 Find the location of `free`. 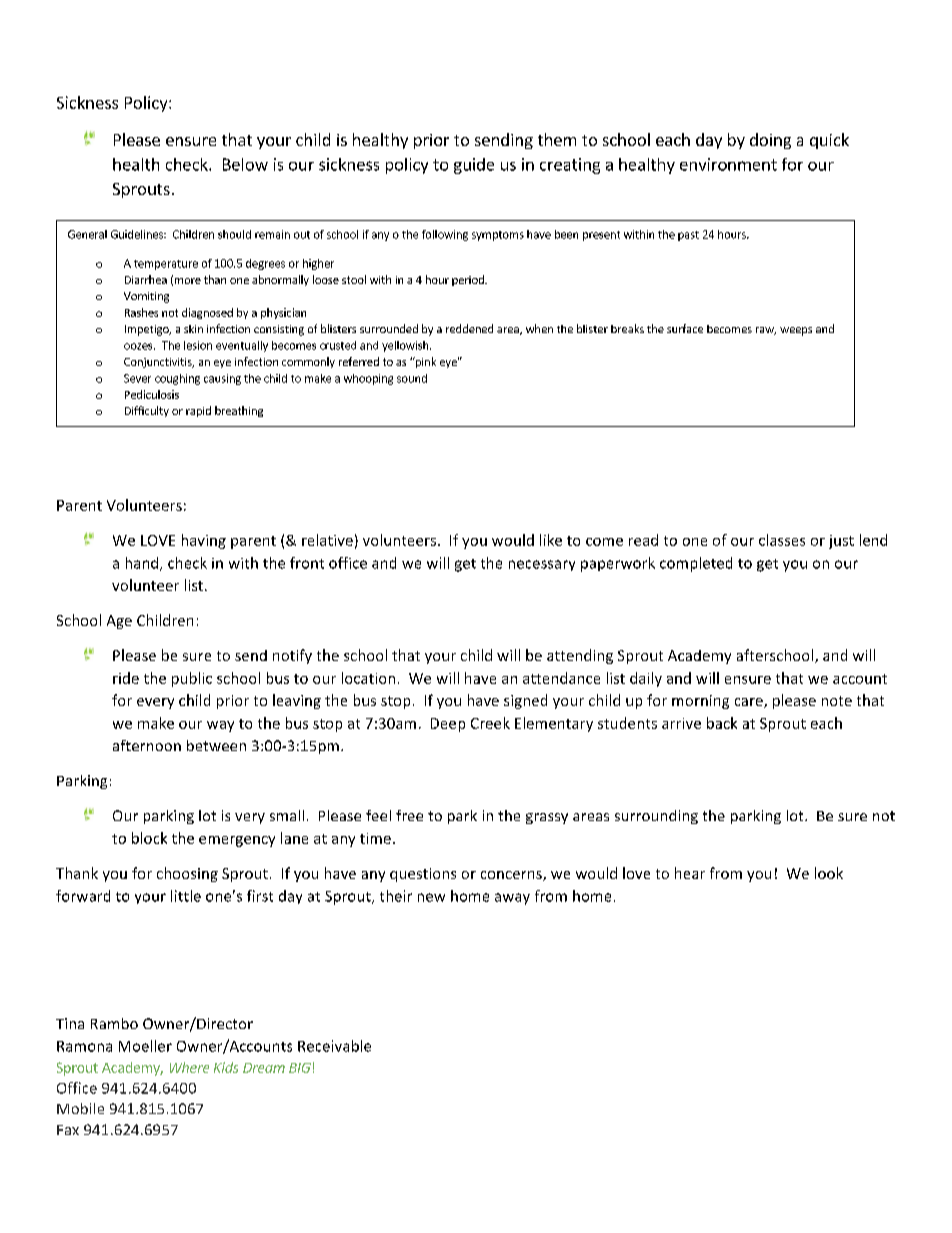

free is located at coordinates (409, 815).
